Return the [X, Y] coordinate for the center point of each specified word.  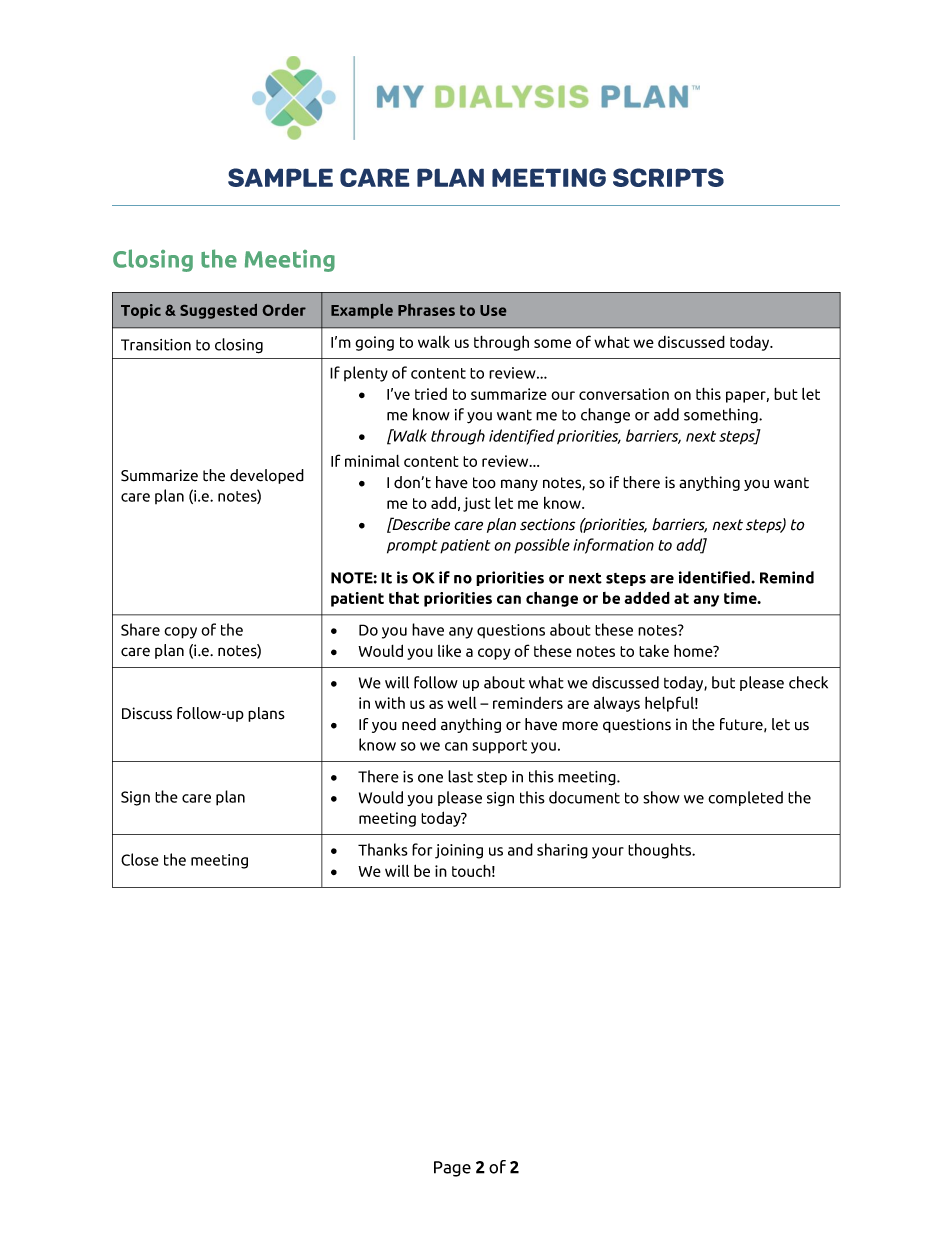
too [484, 483]
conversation [624, 394]
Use [493, 310]
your [608, 853]
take [654, 651]
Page [452, 1169]
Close [140, 859]
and [520, 849]
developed [267, 476]
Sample [280, 177]
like [449, 650]
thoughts [661, 851]
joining [459, 851]
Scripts [668, 177]
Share [140, 629]
